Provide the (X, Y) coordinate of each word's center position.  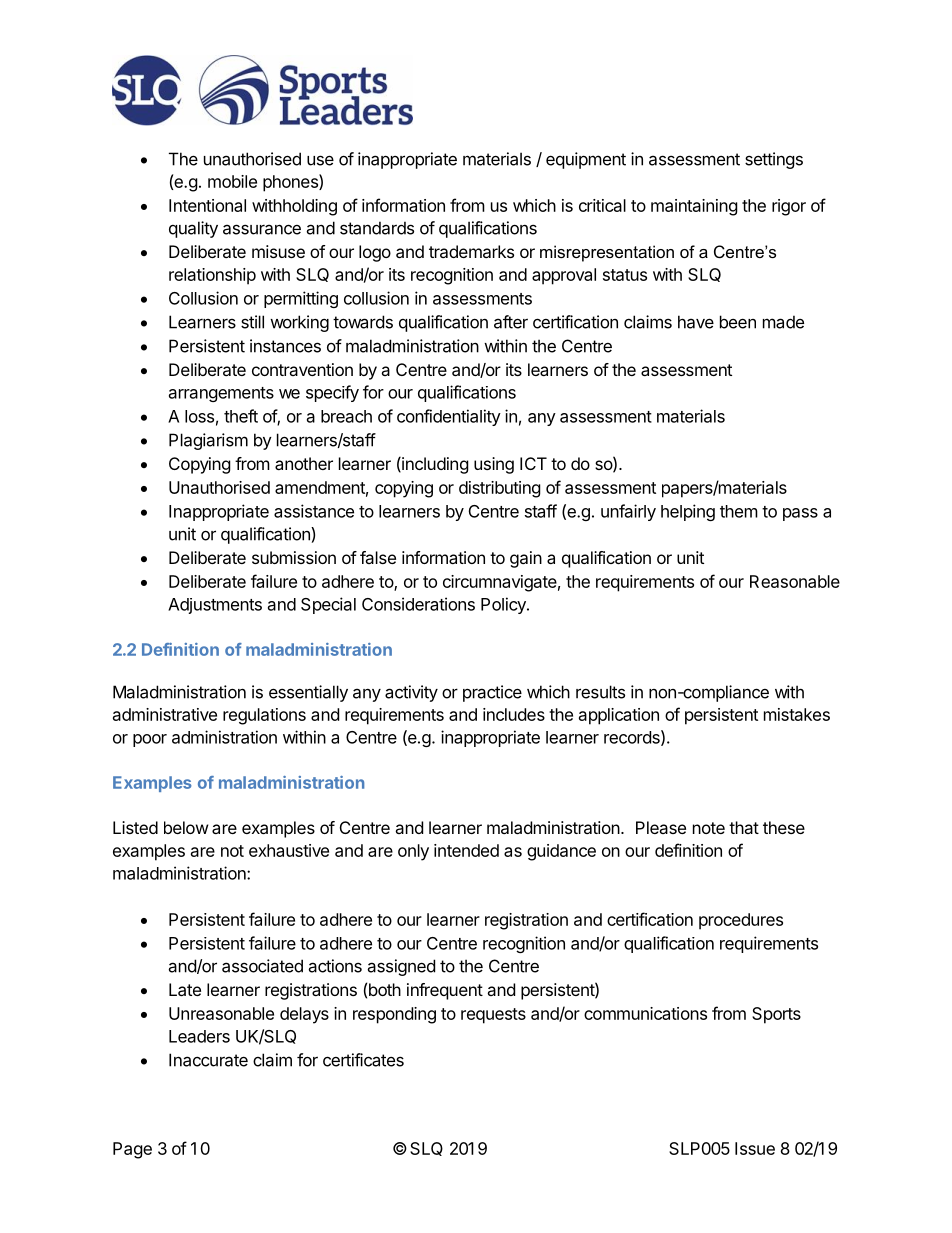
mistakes (797, 714)
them (739, 511)
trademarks (471, 251)
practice (492, 693)
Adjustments (215, 606)
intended (466, 850)
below (186, 827)
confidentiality (449, 417)
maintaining (694, 207)
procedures (741, 921)
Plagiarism (208, 441)
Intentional (207, 205)
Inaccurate (208, 1060)
